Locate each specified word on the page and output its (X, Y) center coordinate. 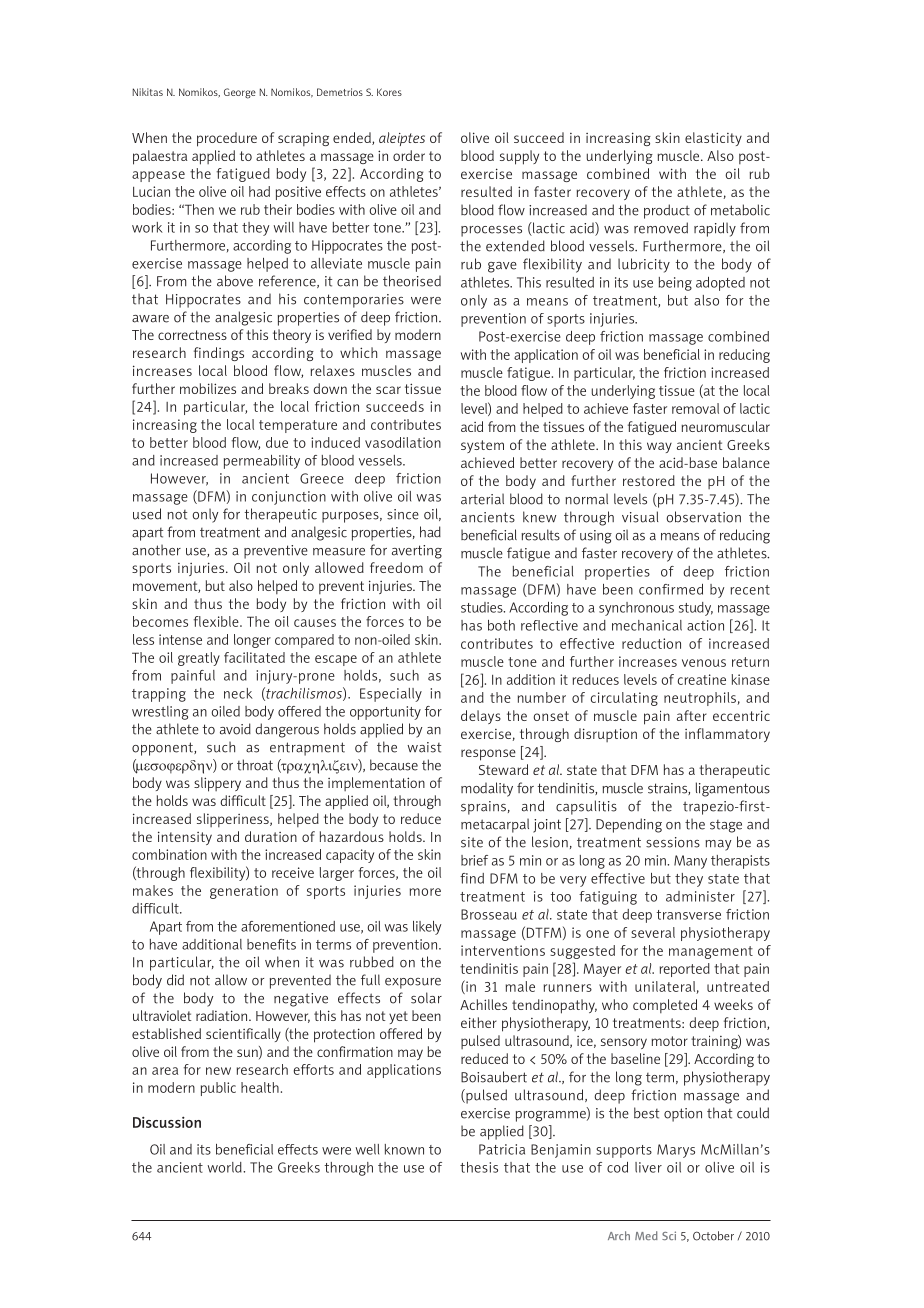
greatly (199, 659)
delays (481, 717)
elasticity (713, 139)
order (409, 155)
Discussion (167, 1122)
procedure (227, 139)
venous (704, 663)
